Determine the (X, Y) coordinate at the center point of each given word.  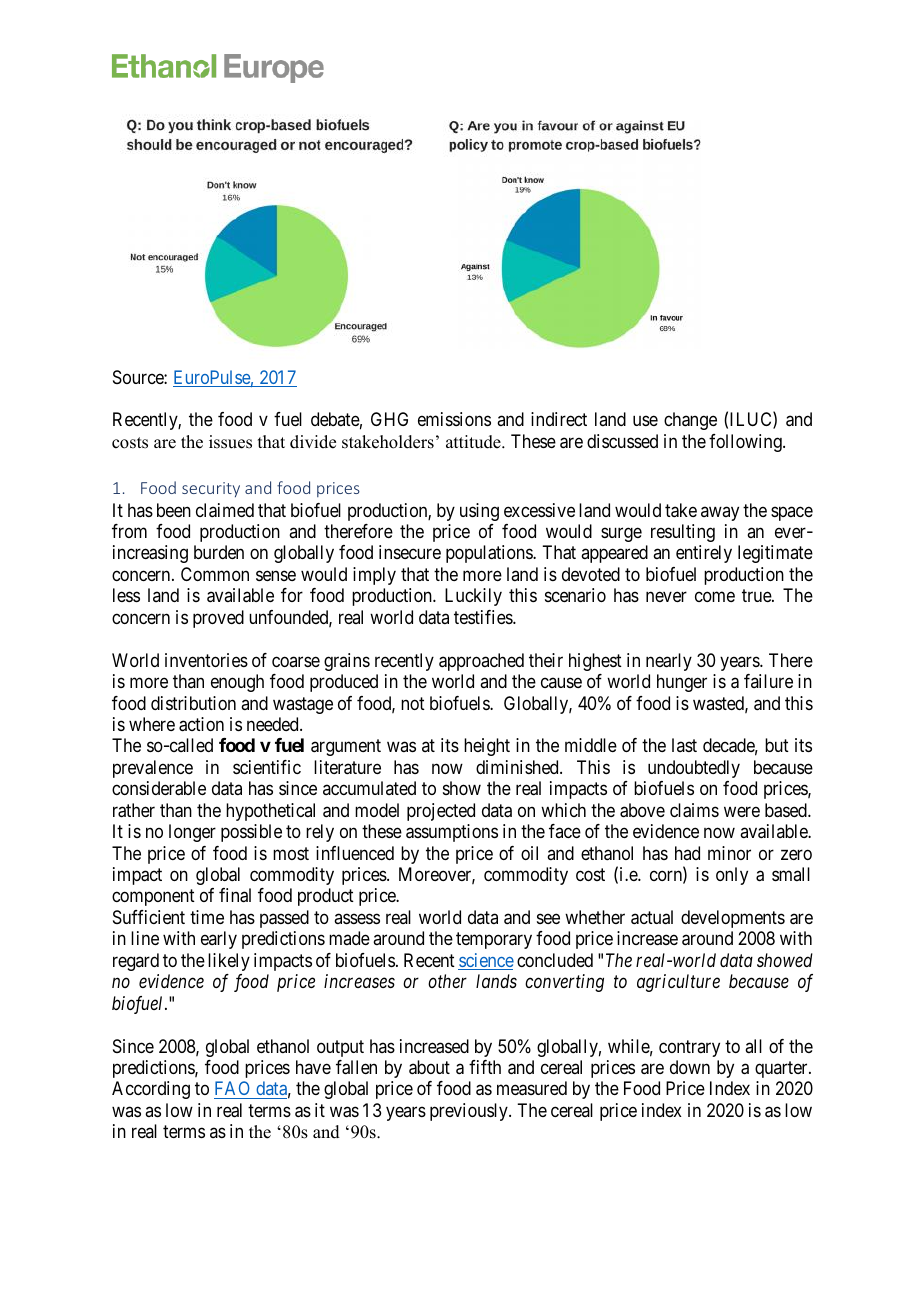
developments (733, 919)
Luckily (473, 597)
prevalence (153, 769)
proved (218, 619)
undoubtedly (694, 769)
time (207, 917)
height (487, 747)
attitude (474, 442)
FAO (233, 1090)
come (715, 597)
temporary (494, 941)
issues (230, 442)
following (746, 443)
